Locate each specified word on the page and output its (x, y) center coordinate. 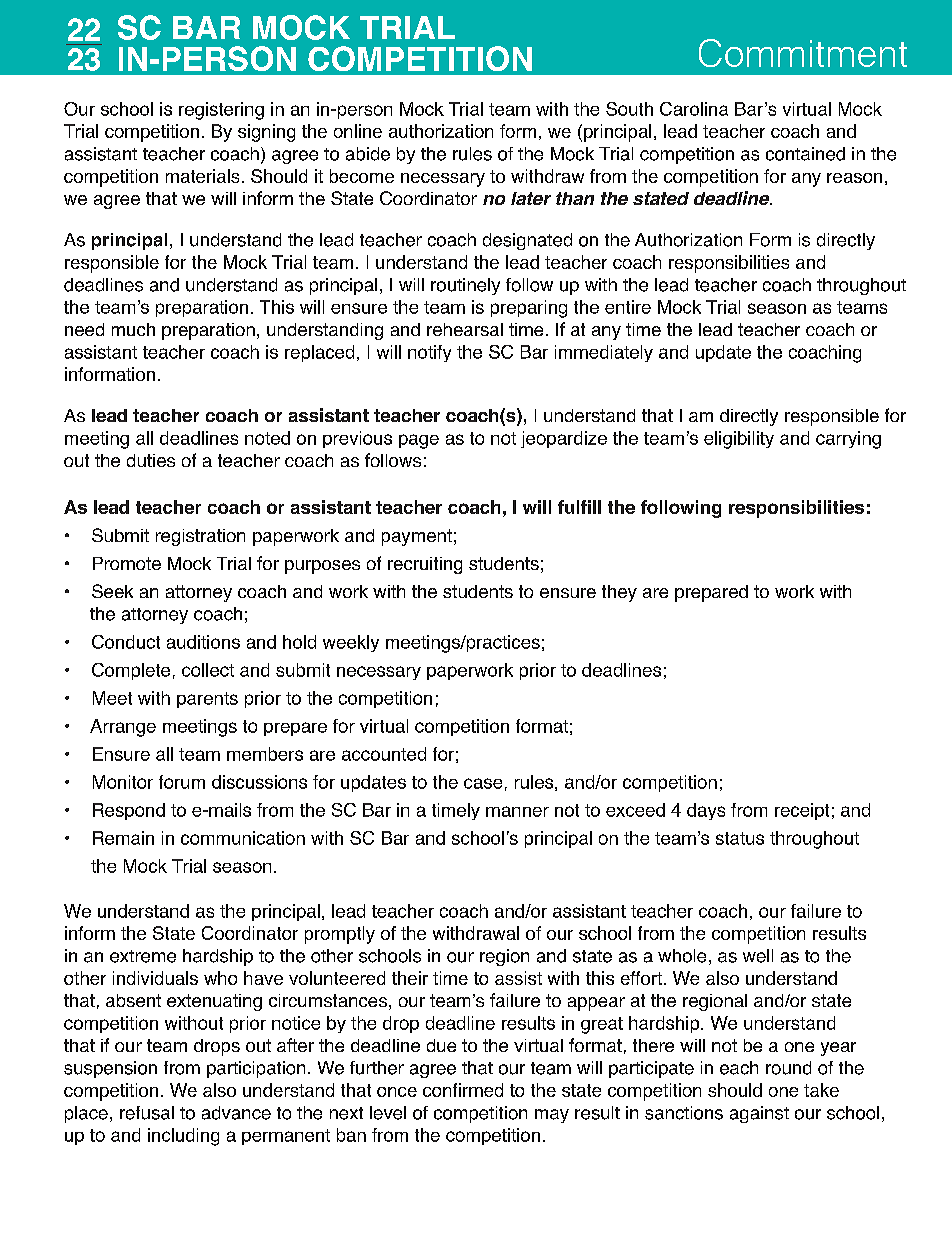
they (619, 593)
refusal (147, 1113)
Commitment (803, 53)
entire (628, 307)
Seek (112, 591)
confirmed (463, 1090)
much (133, 329)
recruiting (425, 565)
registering (221, 111)
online (358, 131)
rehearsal (465, 329)
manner (517, 811)
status (740, 838)
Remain (123, 838)
